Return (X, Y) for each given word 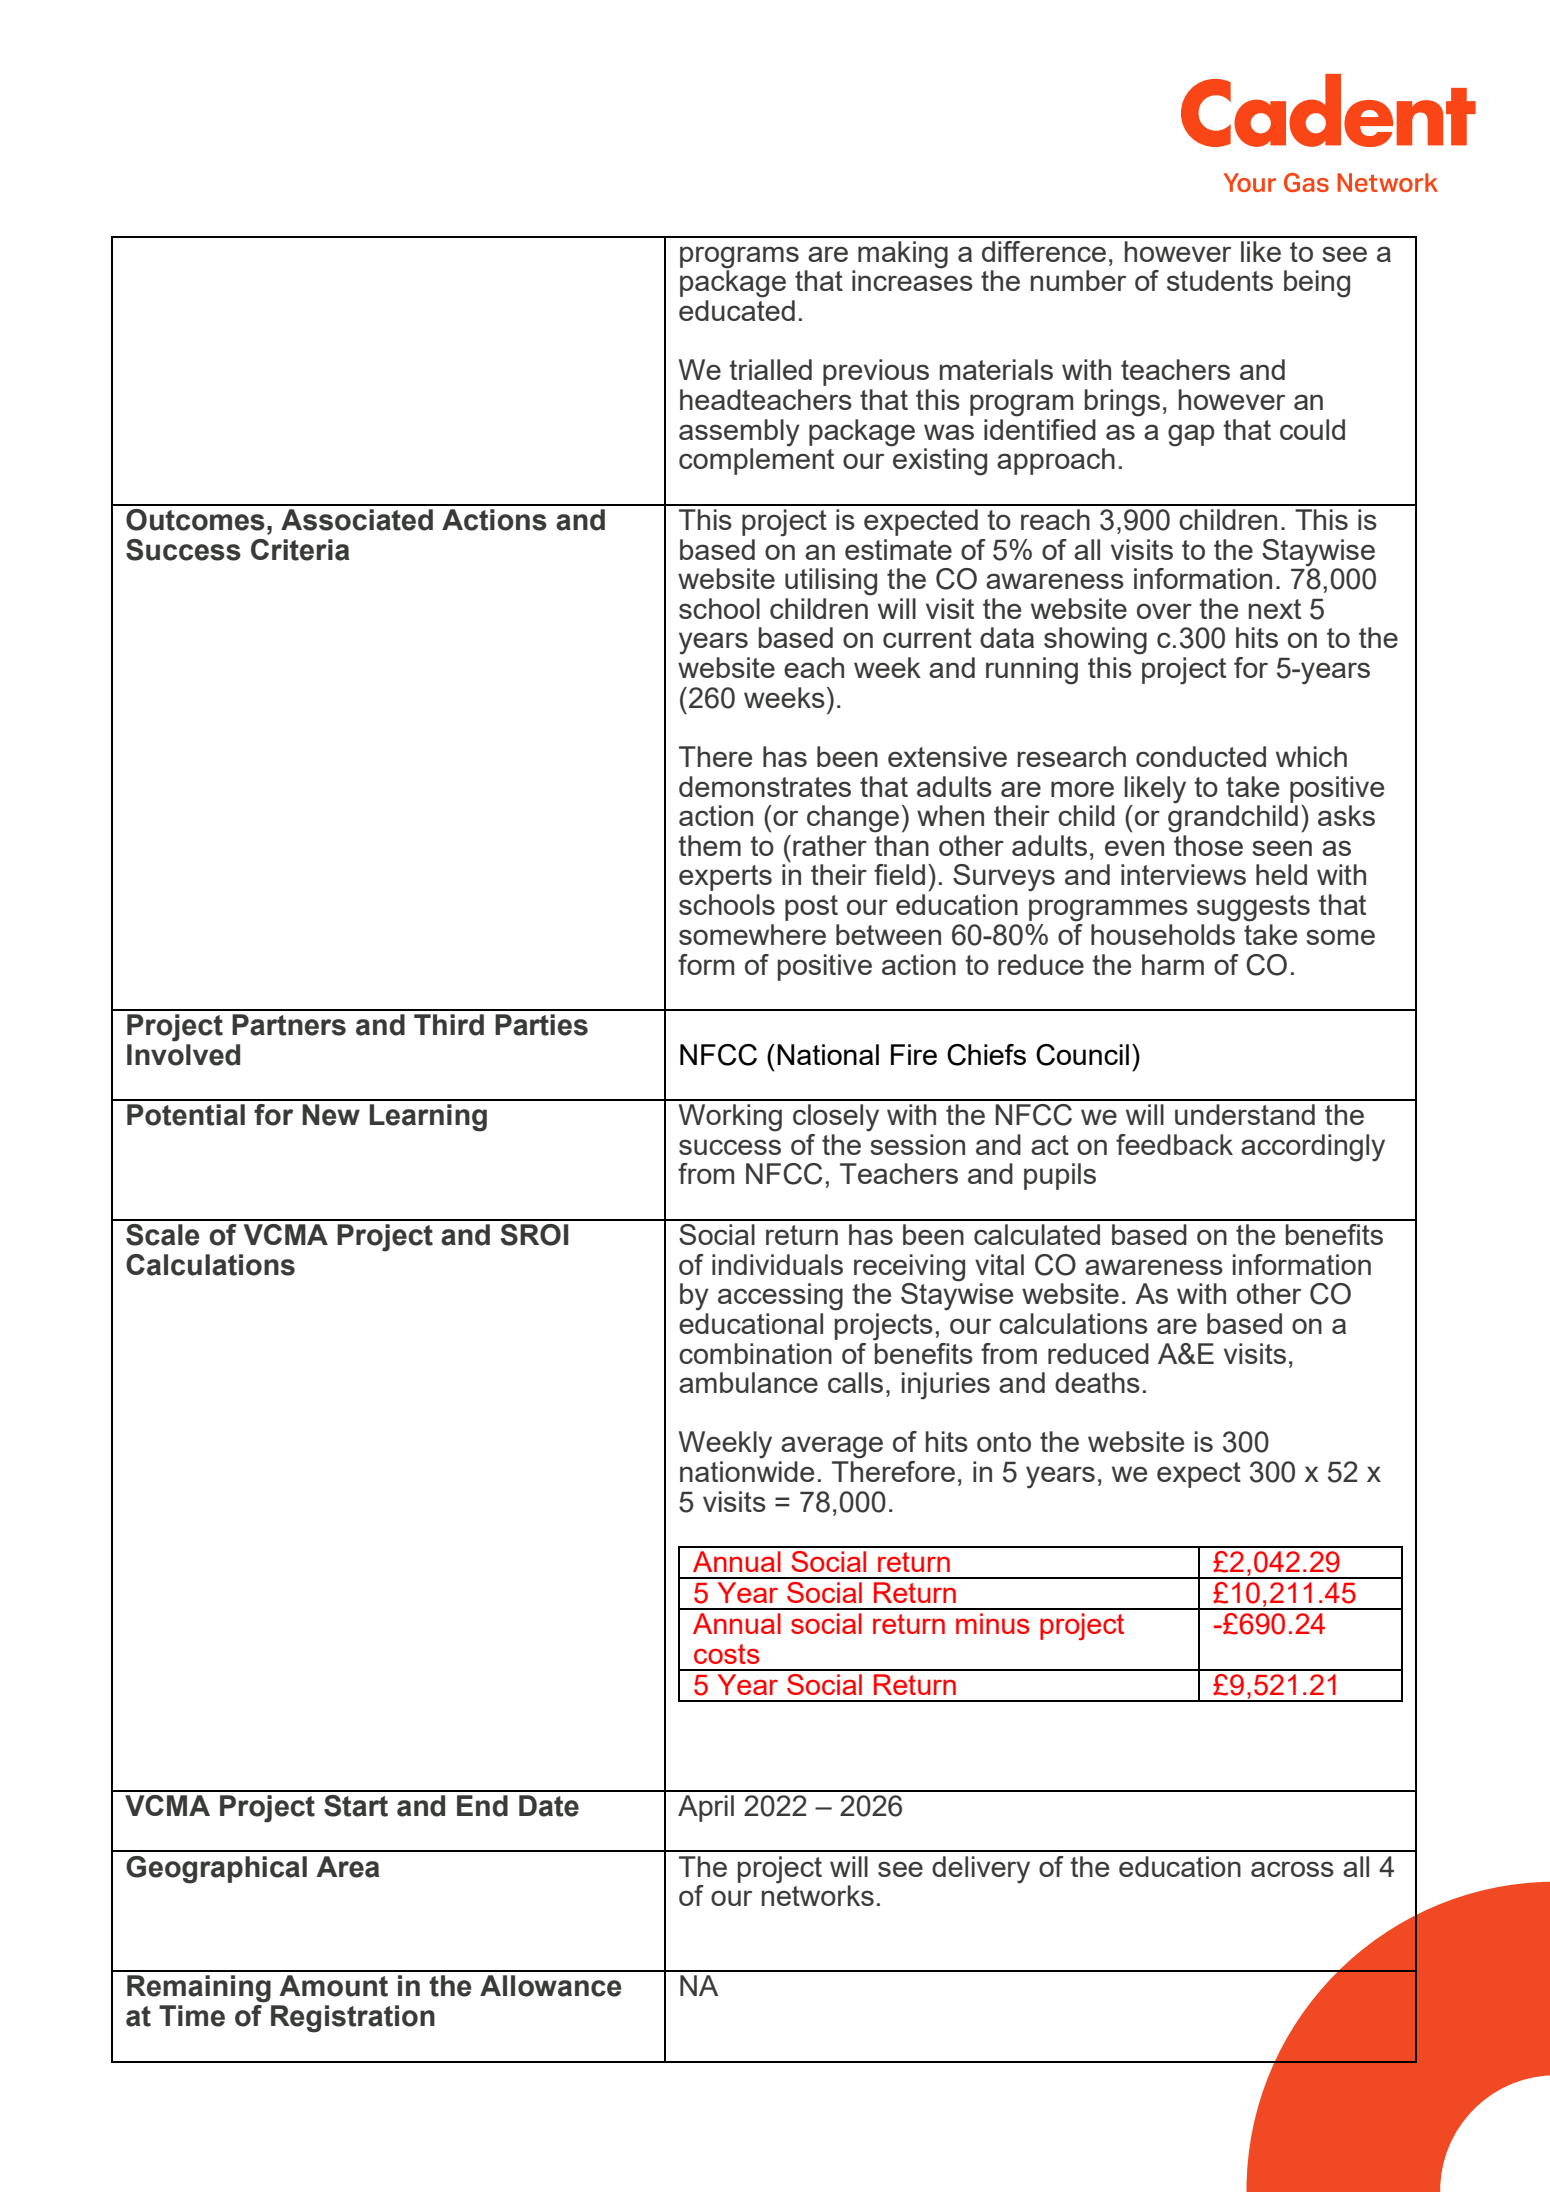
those (1208, 845)
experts (725, 878)
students (1220, 280)
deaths (1097, 1382)
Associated (357, 520)
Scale (163, 1235)
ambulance (748, 1382)
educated (737, 310)
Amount (333, 1986)
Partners (289, 1025)
